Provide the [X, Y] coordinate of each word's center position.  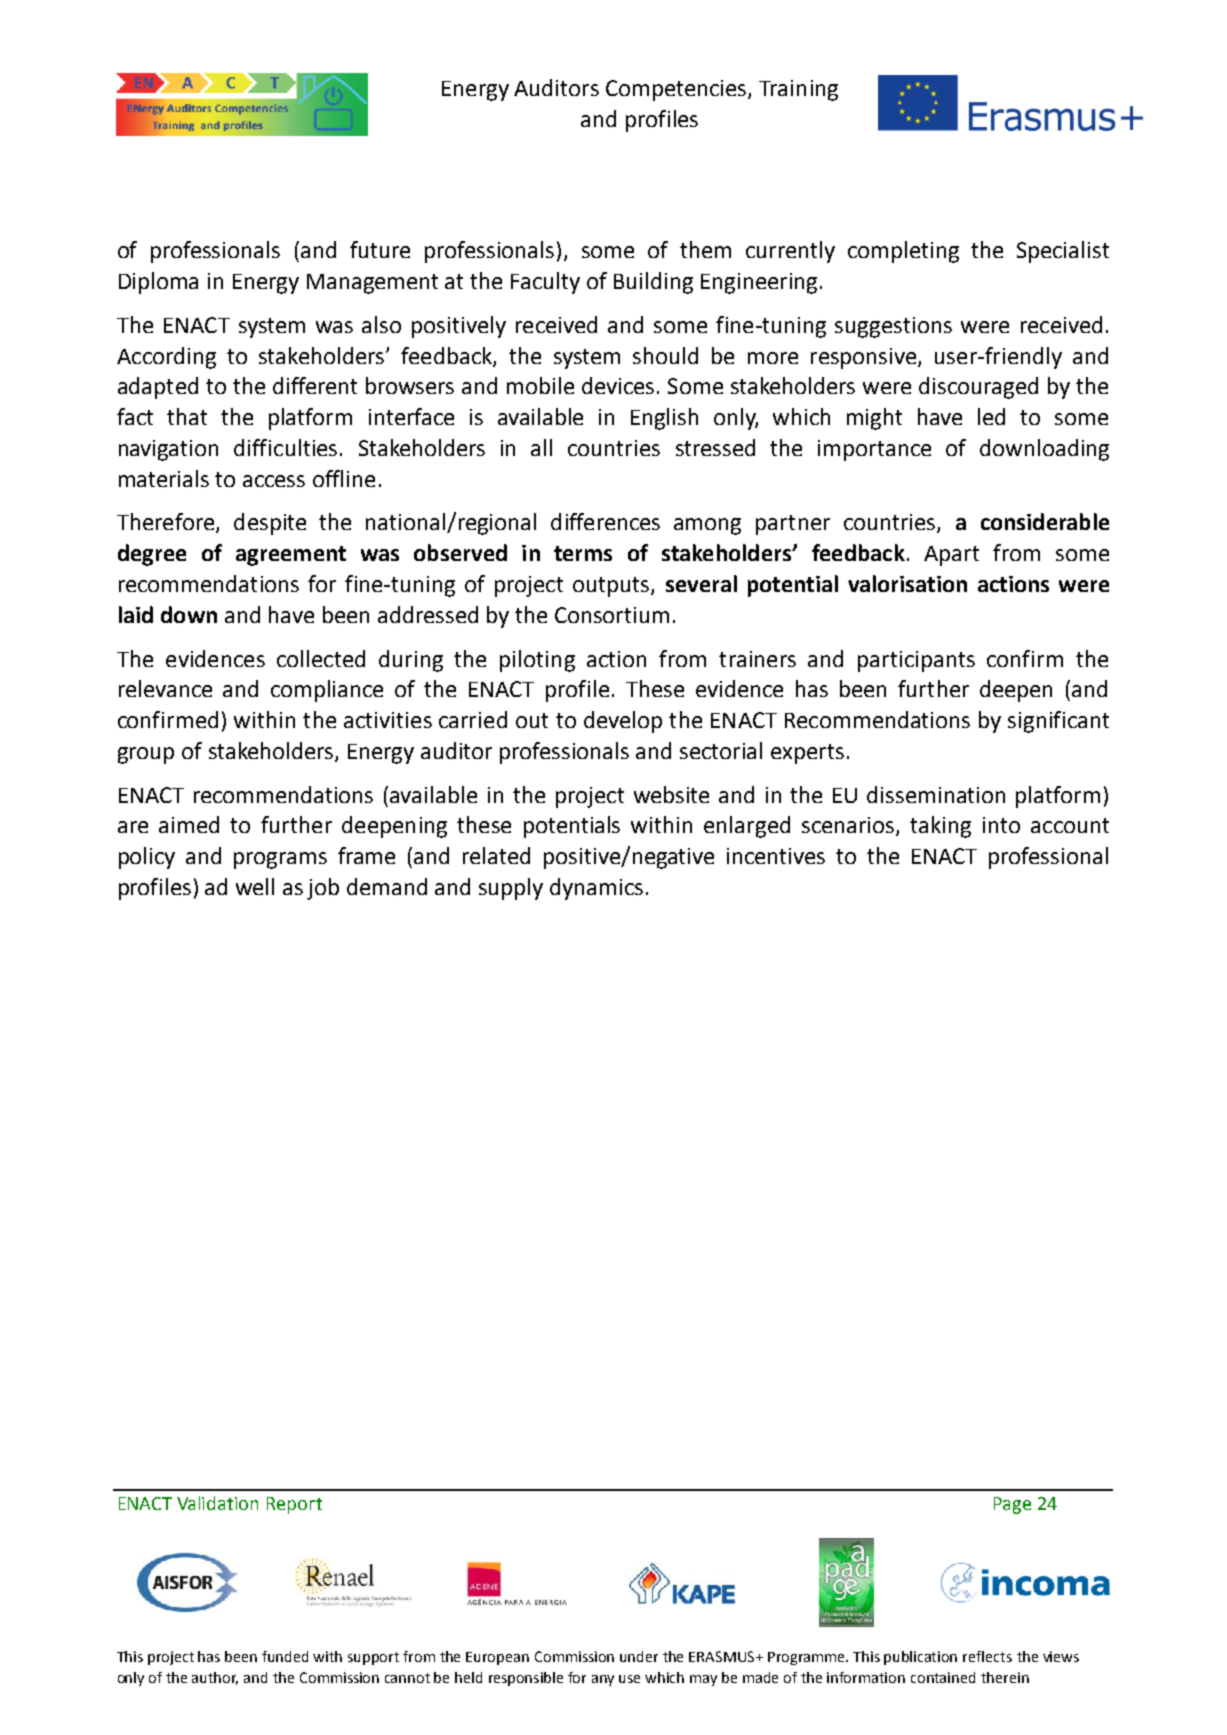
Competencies [677, 90]
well [255, 886]
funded [285, 1656]
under [639, 1656]
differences [605, 521]
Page [1012, 1505]
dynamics [596, 889]
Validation [217, 1503]
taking [940, 827]
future [380, 249]
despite [270, 524]
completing [903, 252]
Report [294, 1505]
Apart [951, 556]
